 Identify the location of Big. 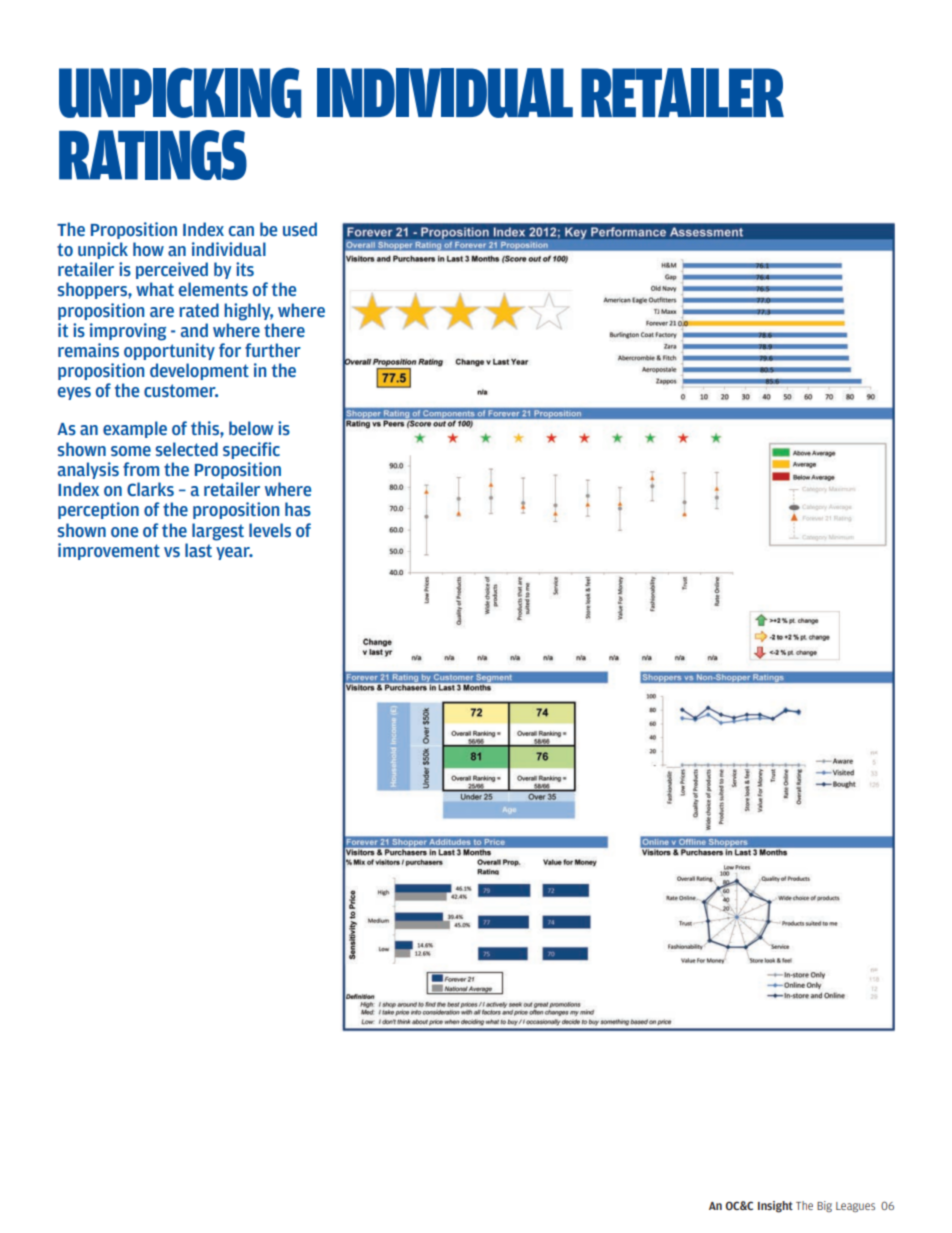
(824, 1206).
